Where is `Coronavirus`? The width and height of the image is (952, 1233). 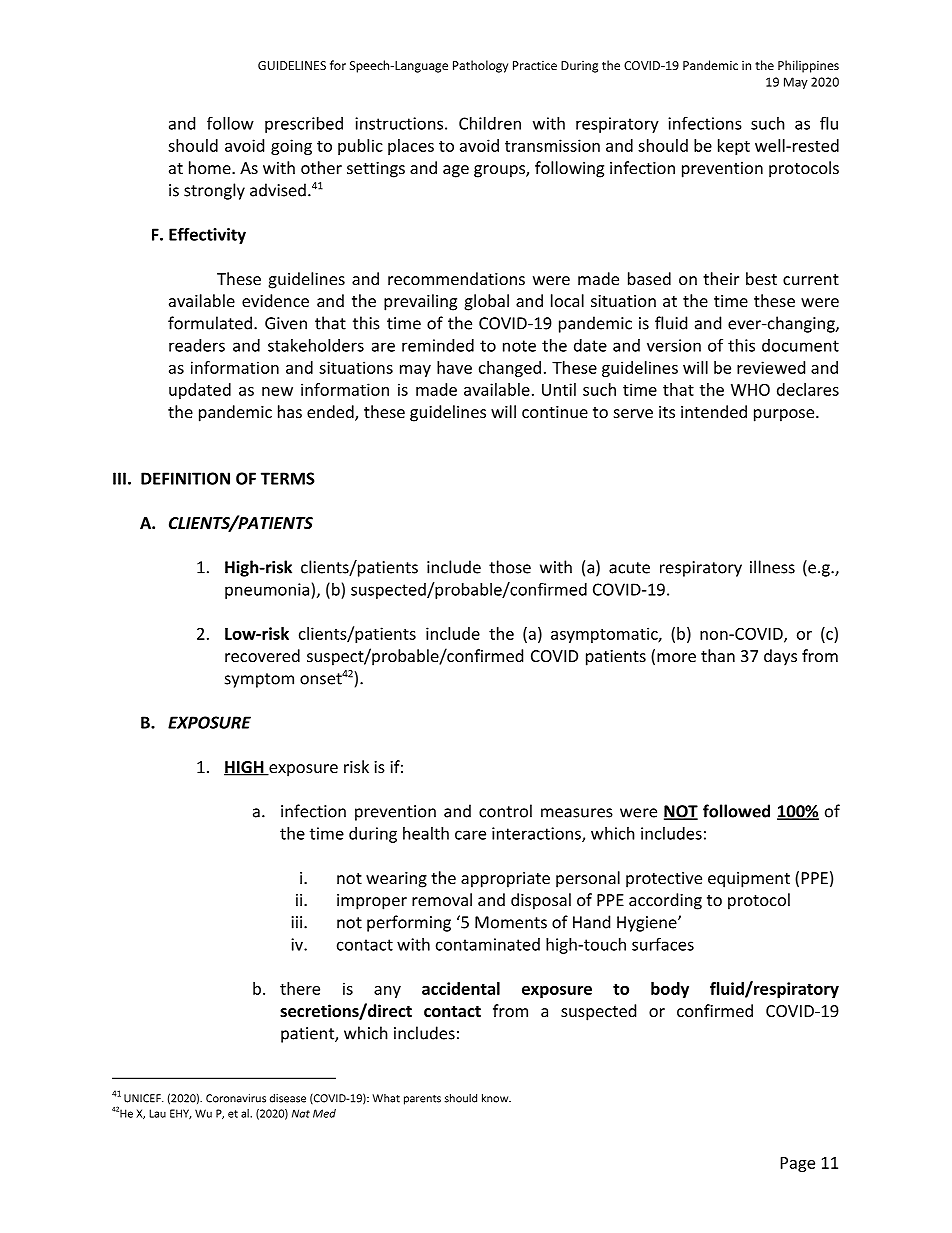 Coronavirus is located at coordinates (236, 1098).
